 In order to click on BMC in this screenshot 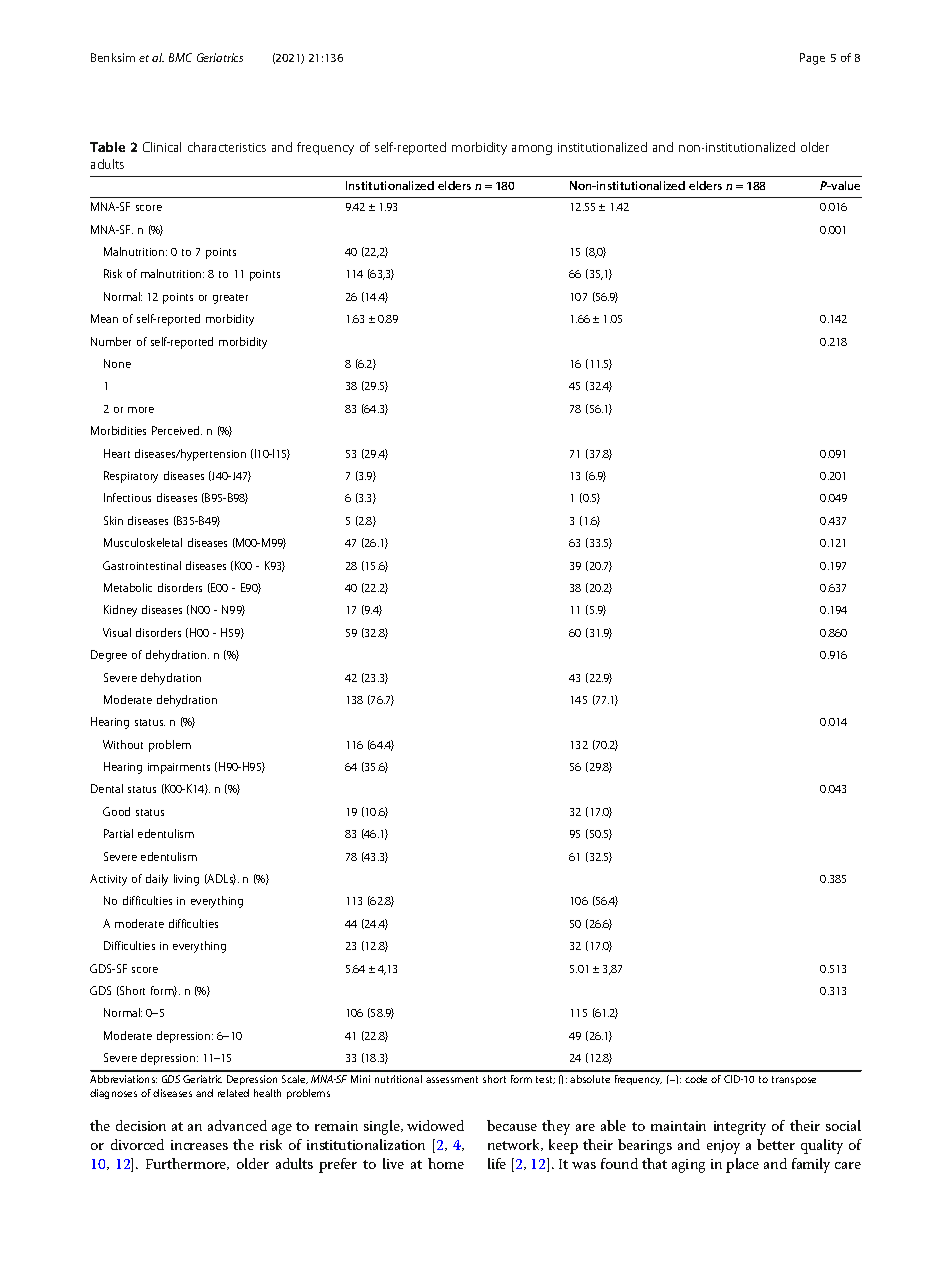, I will do `click(180, 57)`.
